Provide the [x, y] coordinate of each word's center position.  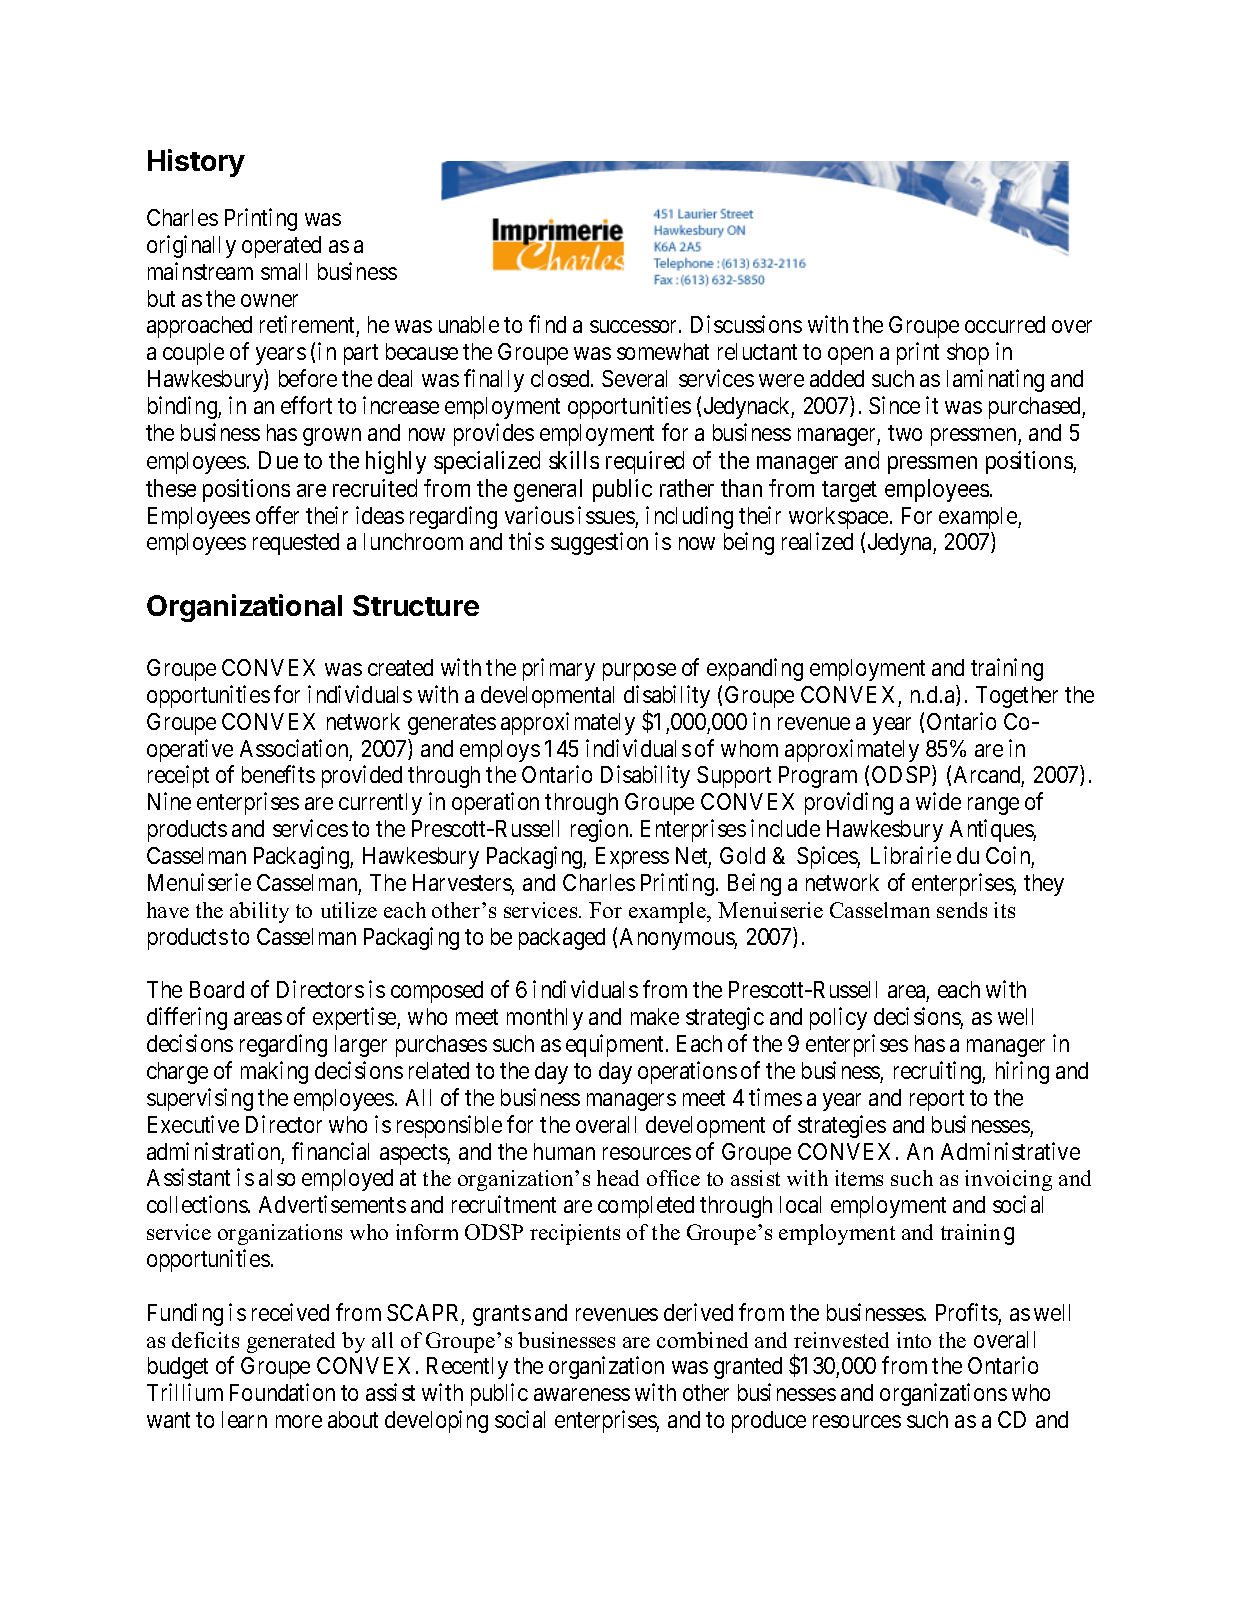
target [849, 491]
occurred [1005, 324]
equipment [616, 1045]
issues [606, 515]
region [601, 830]
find [547, 324]
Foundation [282, 1392]
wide [938, 801]
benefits [278, 774]
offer [277, 515]
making [274, 1072]
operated [281, 247]
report [937, 1100]
